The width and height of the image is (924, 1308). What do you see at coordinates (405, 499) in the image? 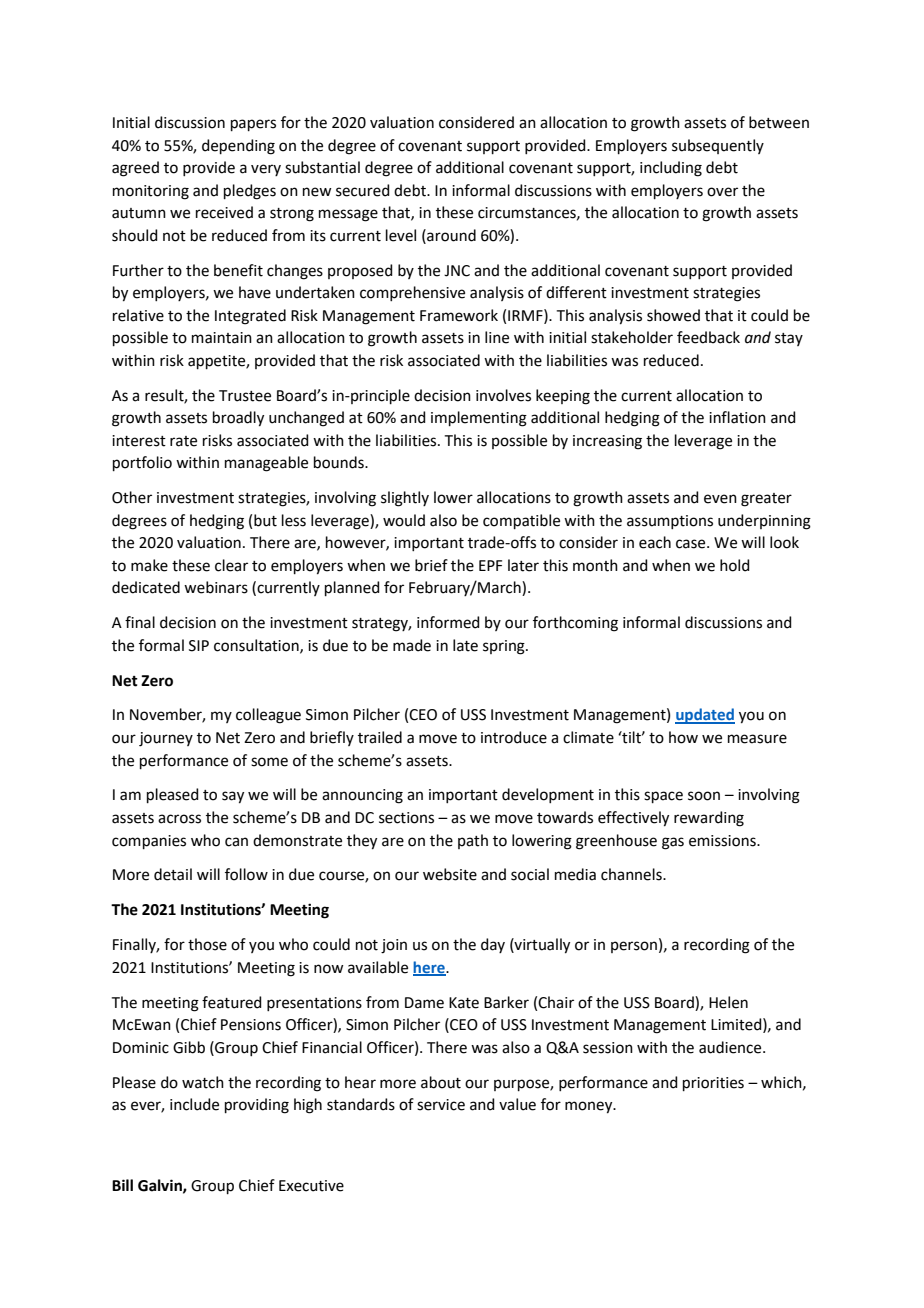
I see `slightly` at bounding box center [405, 499].
